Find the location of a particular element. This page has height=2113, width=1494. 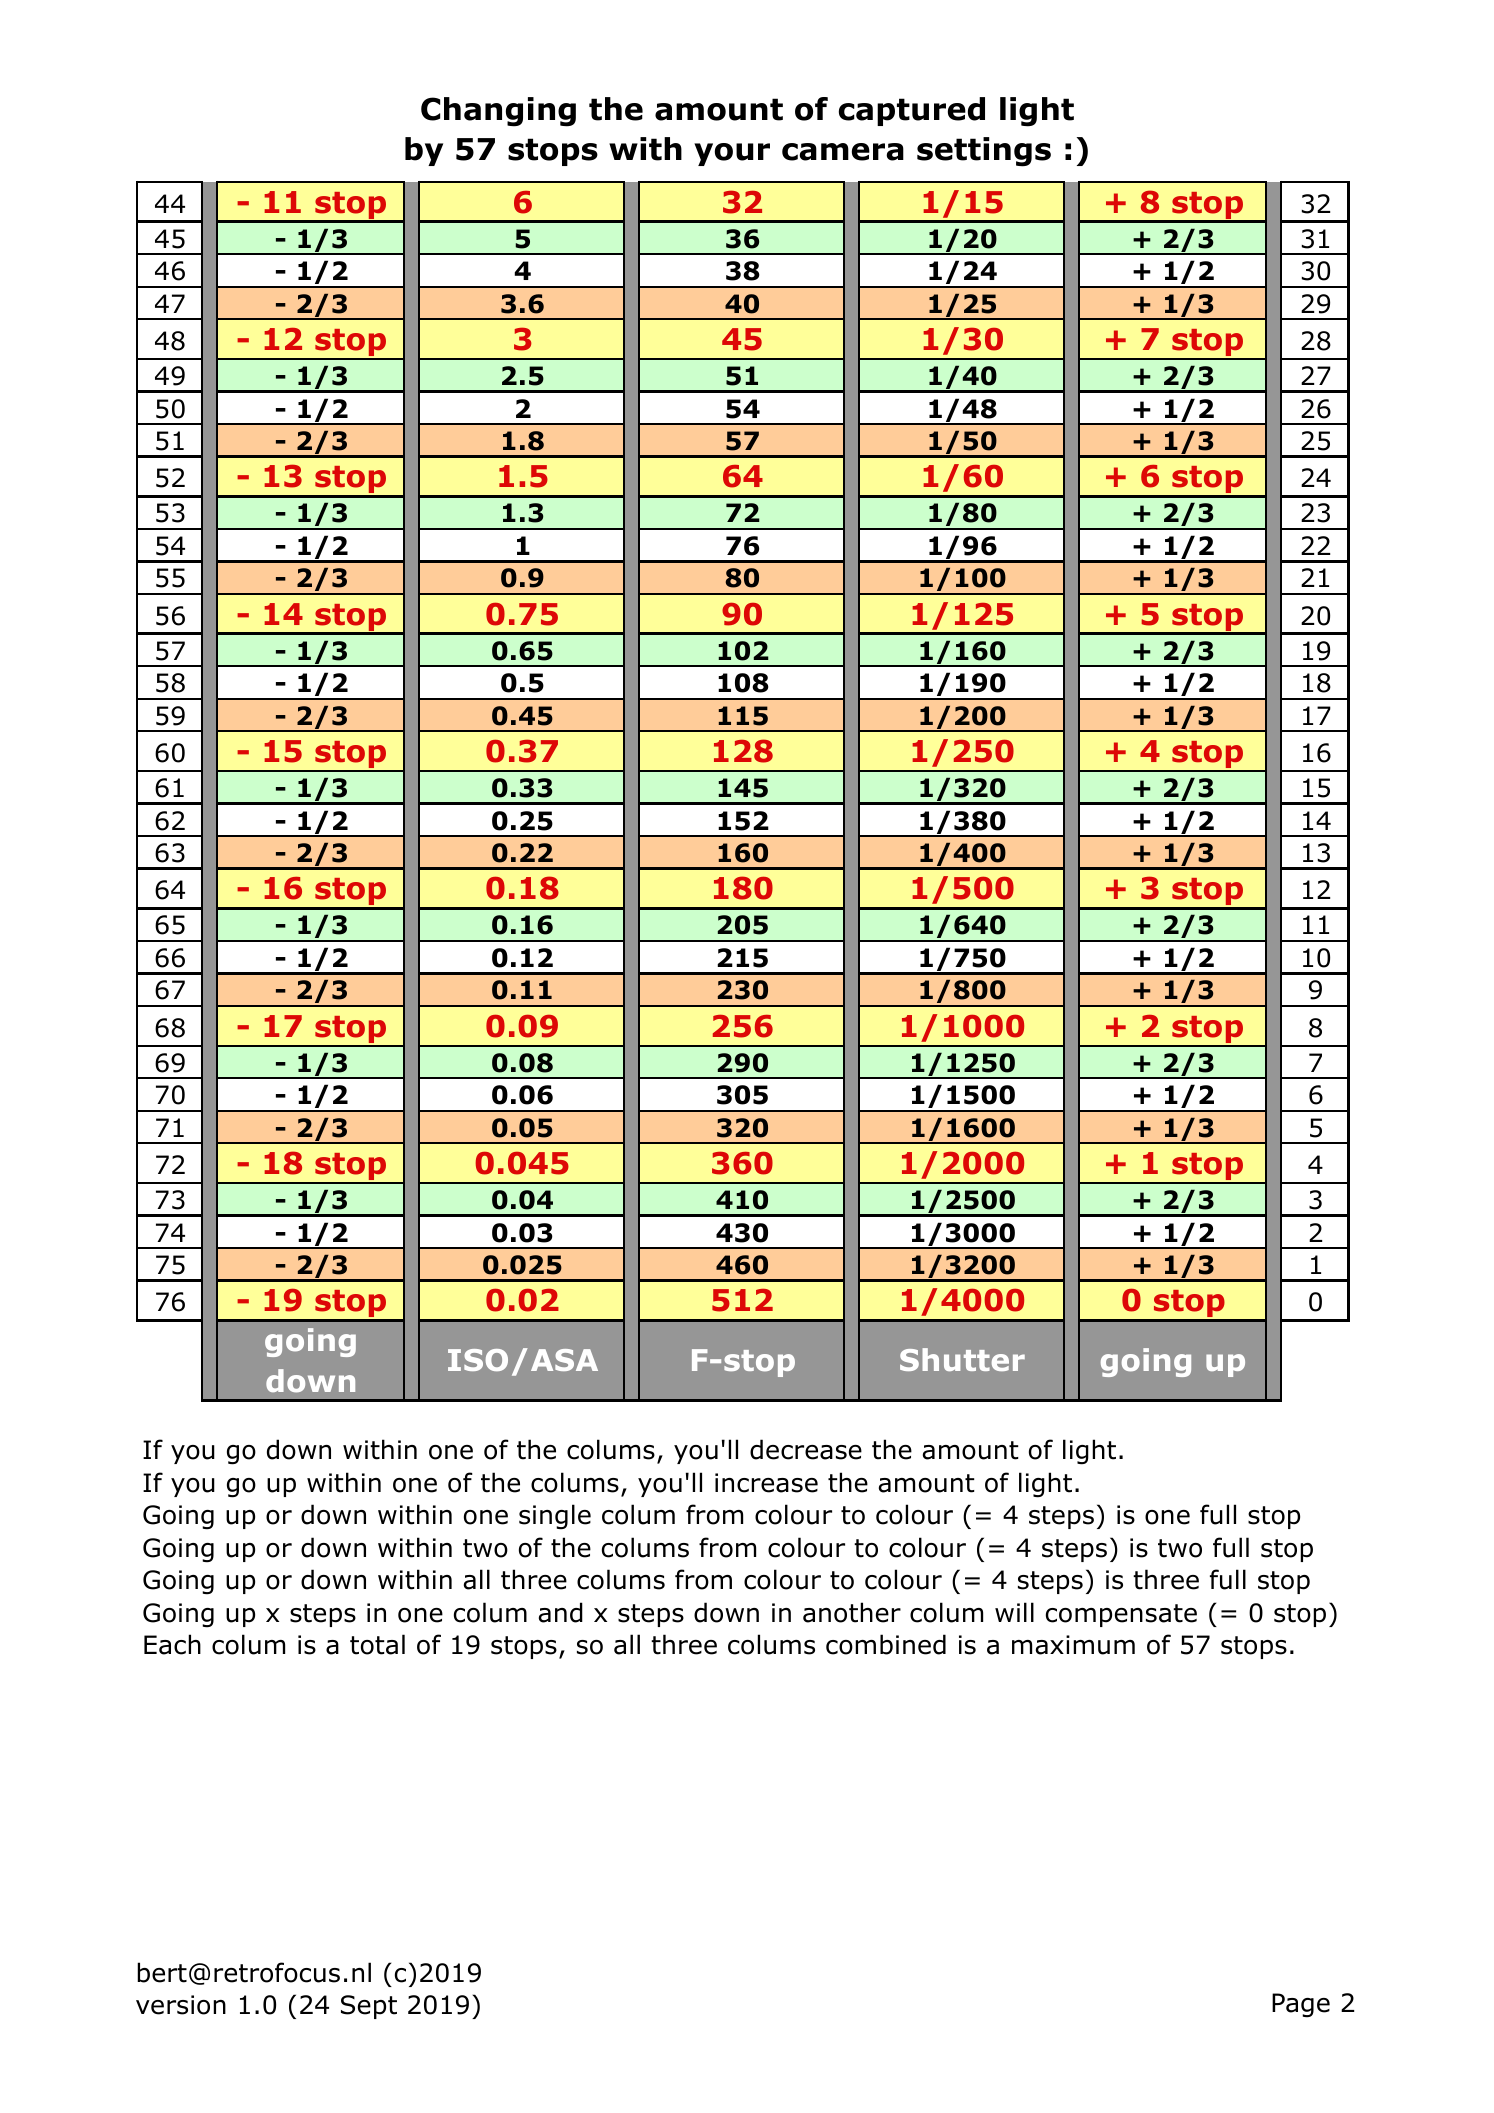

Changing is located at coordinates (498, 112).
